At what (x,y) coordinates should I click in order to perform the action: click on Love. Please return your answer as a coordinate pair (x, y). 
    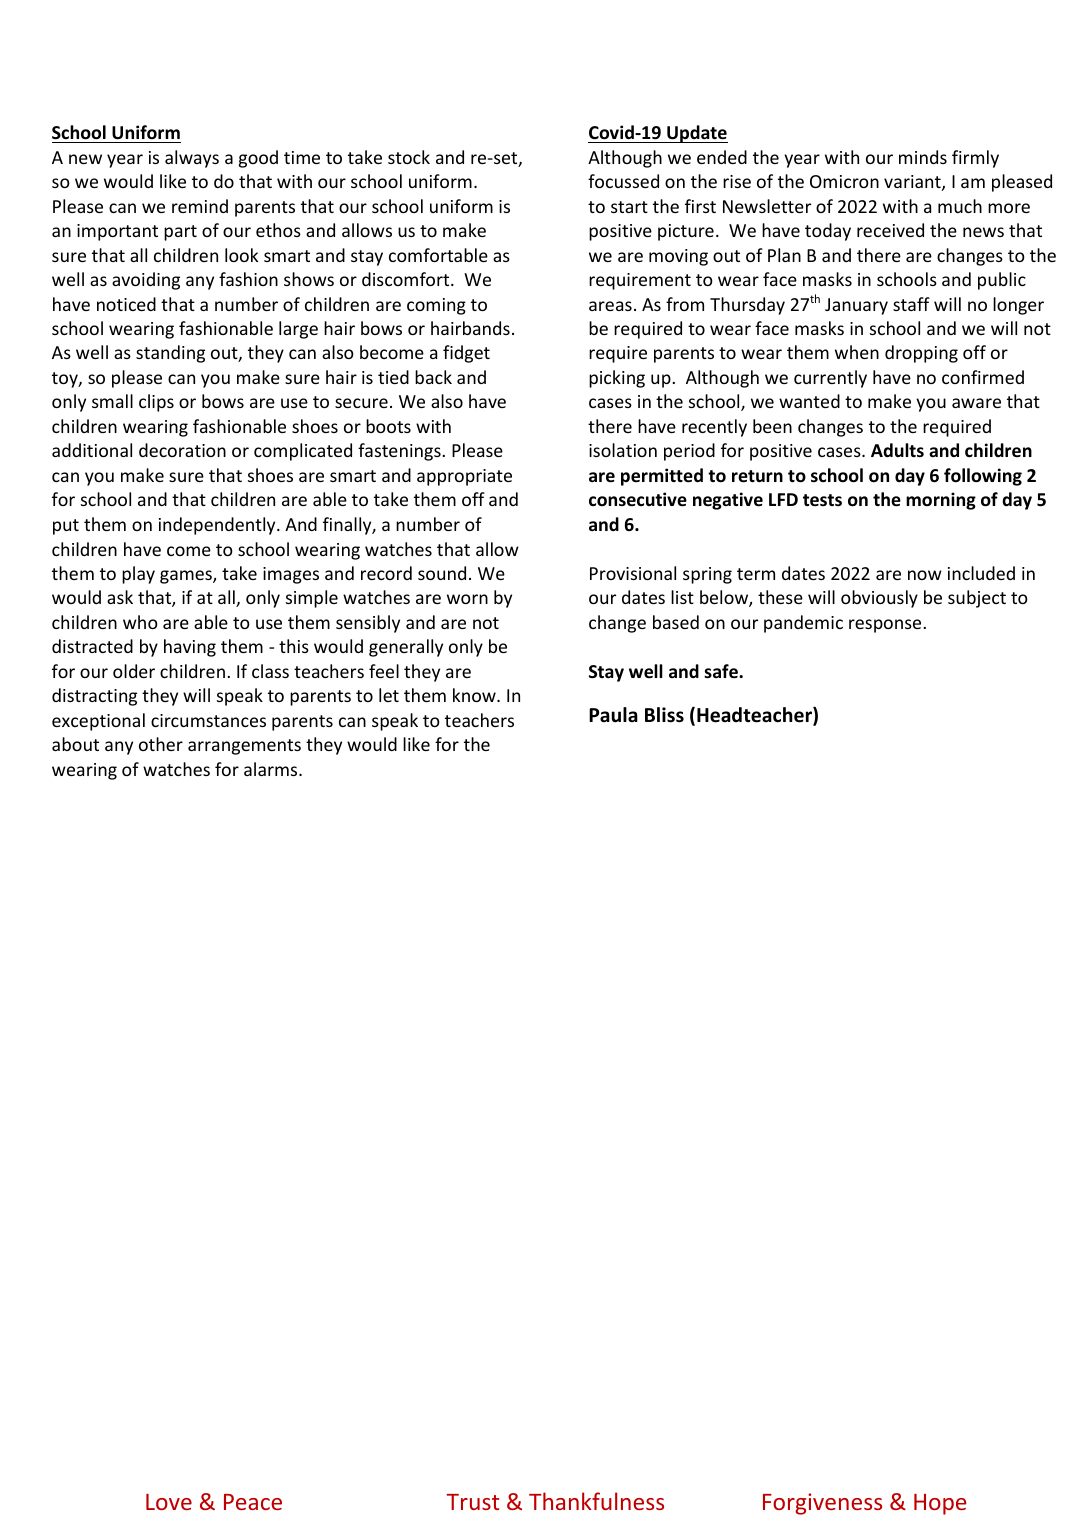
    Looking at the image, I should click on (169, 1502).
